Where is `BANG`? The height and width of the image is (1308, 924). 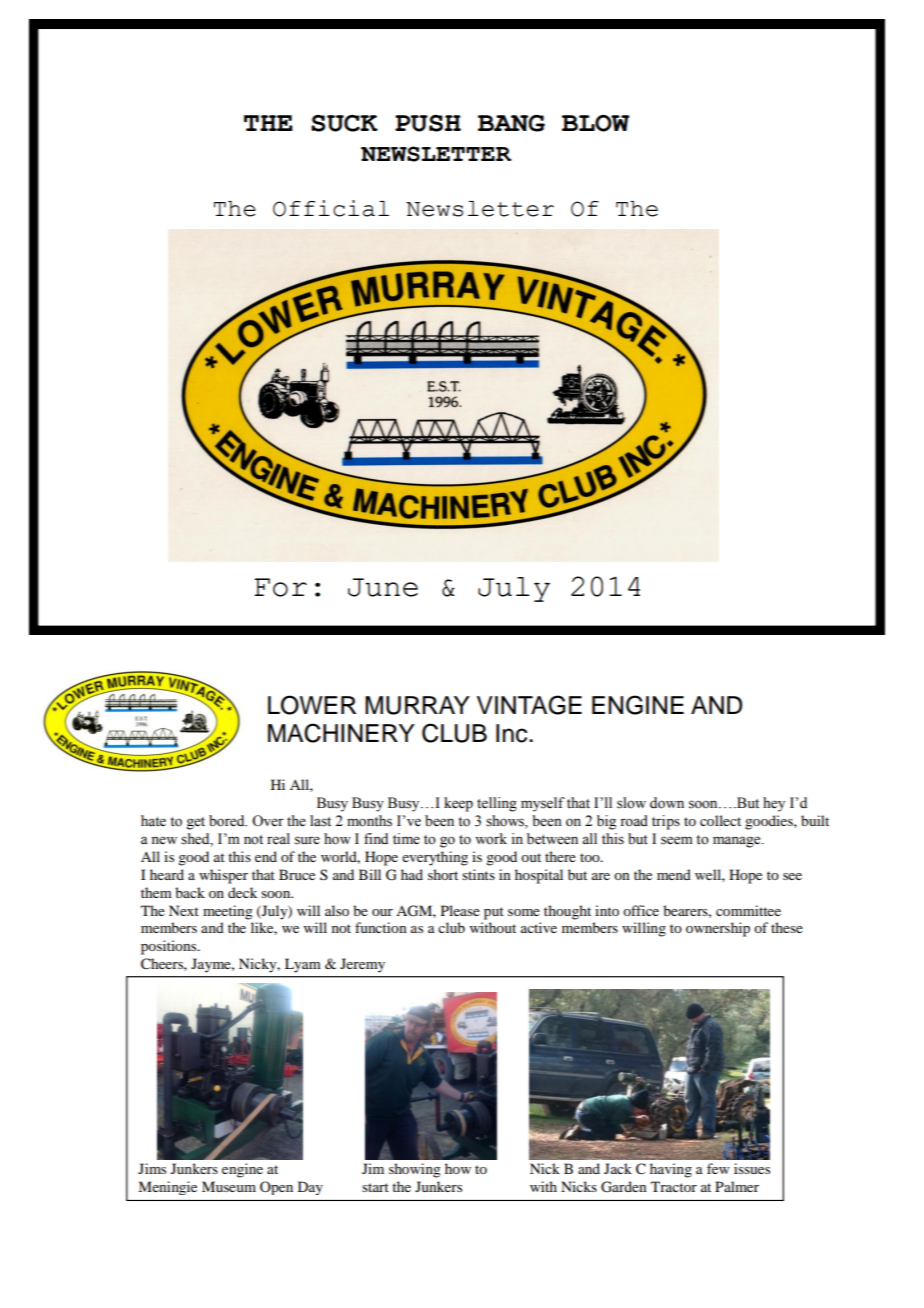
BANG is located at coordinates (511, 123).
